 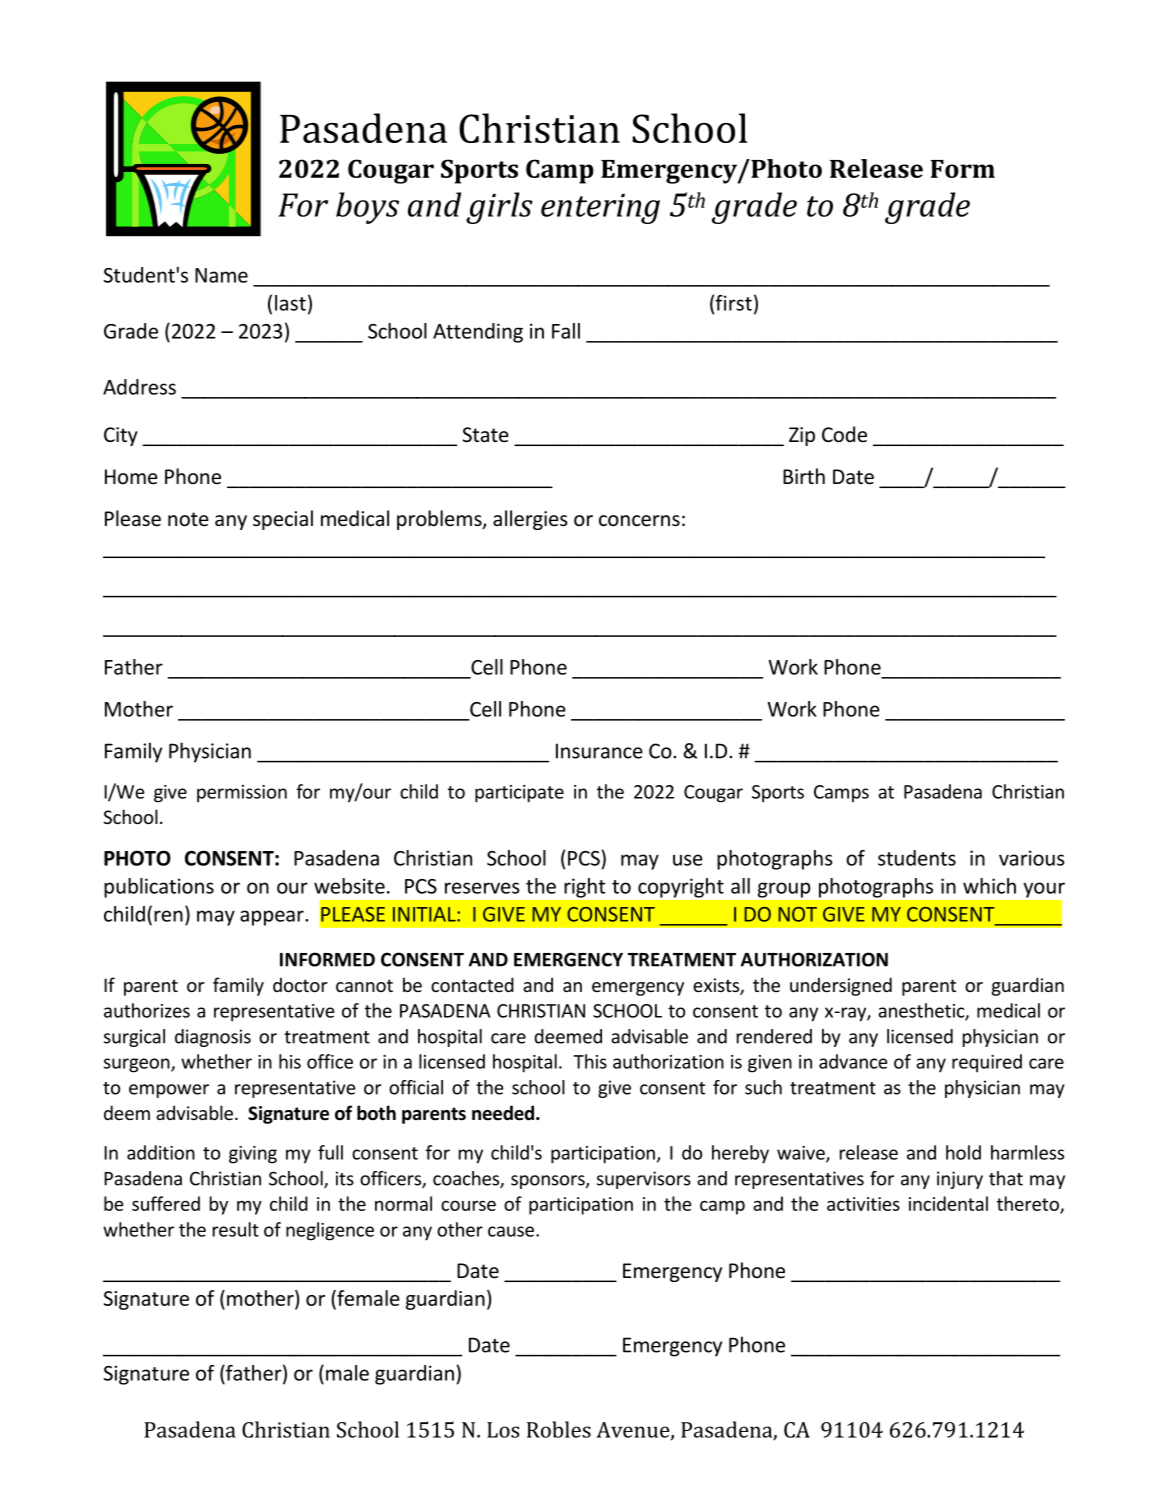 I want to click on Code, so click(x=844, y=434).
